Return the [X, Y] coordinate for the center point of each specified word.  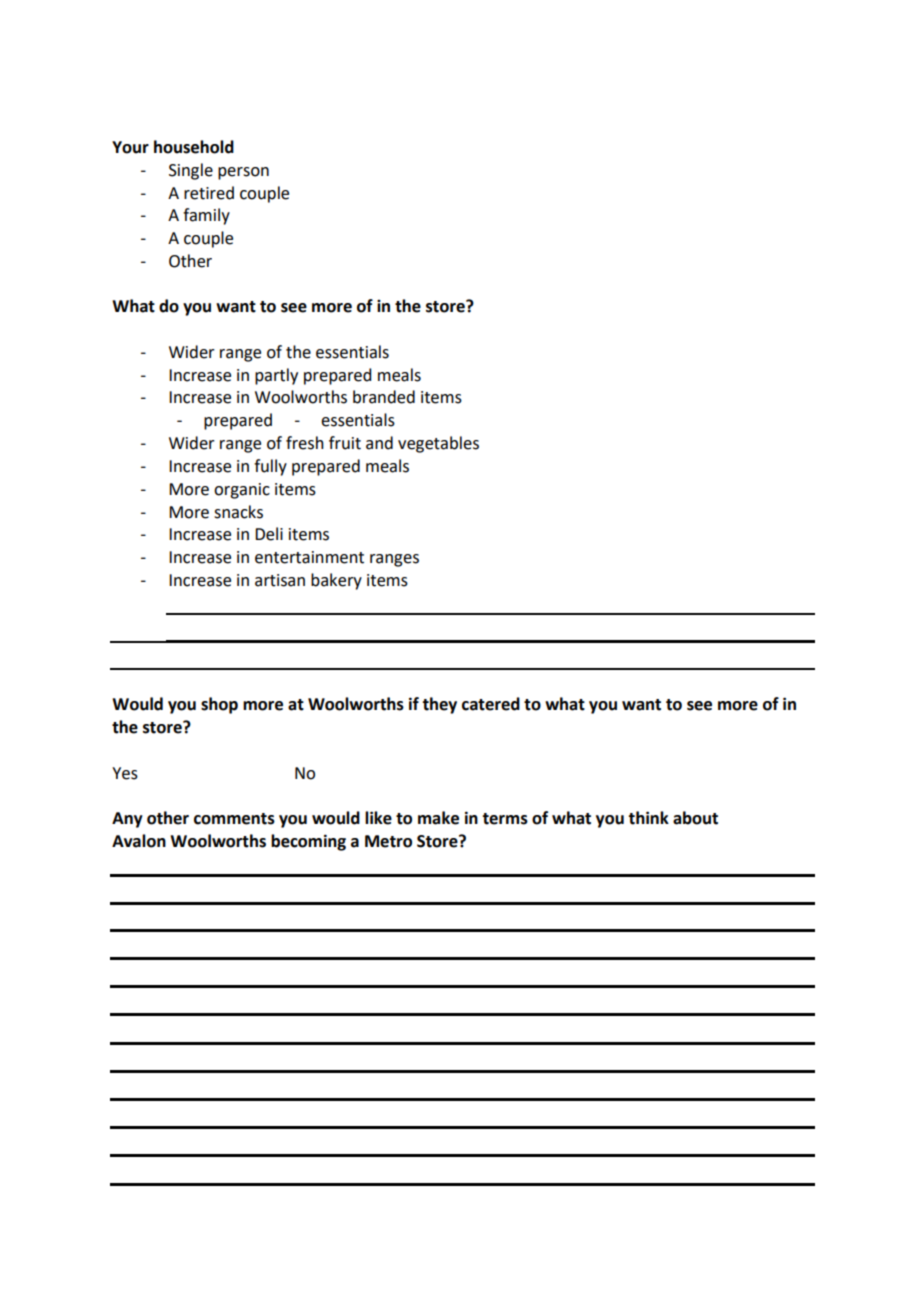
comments [234, 819]
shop [219, 705]
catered [491, 704]
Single [191, 171]
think [648, 818]
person [243, 173]
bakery [336, 581]
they [439, 705]
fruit [345, 443]
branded [384, 397]
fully [270, 467]
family [206, 216]
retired [209, 193]
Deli [269, 534]
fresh [305, 443]
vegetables [438, 444]
